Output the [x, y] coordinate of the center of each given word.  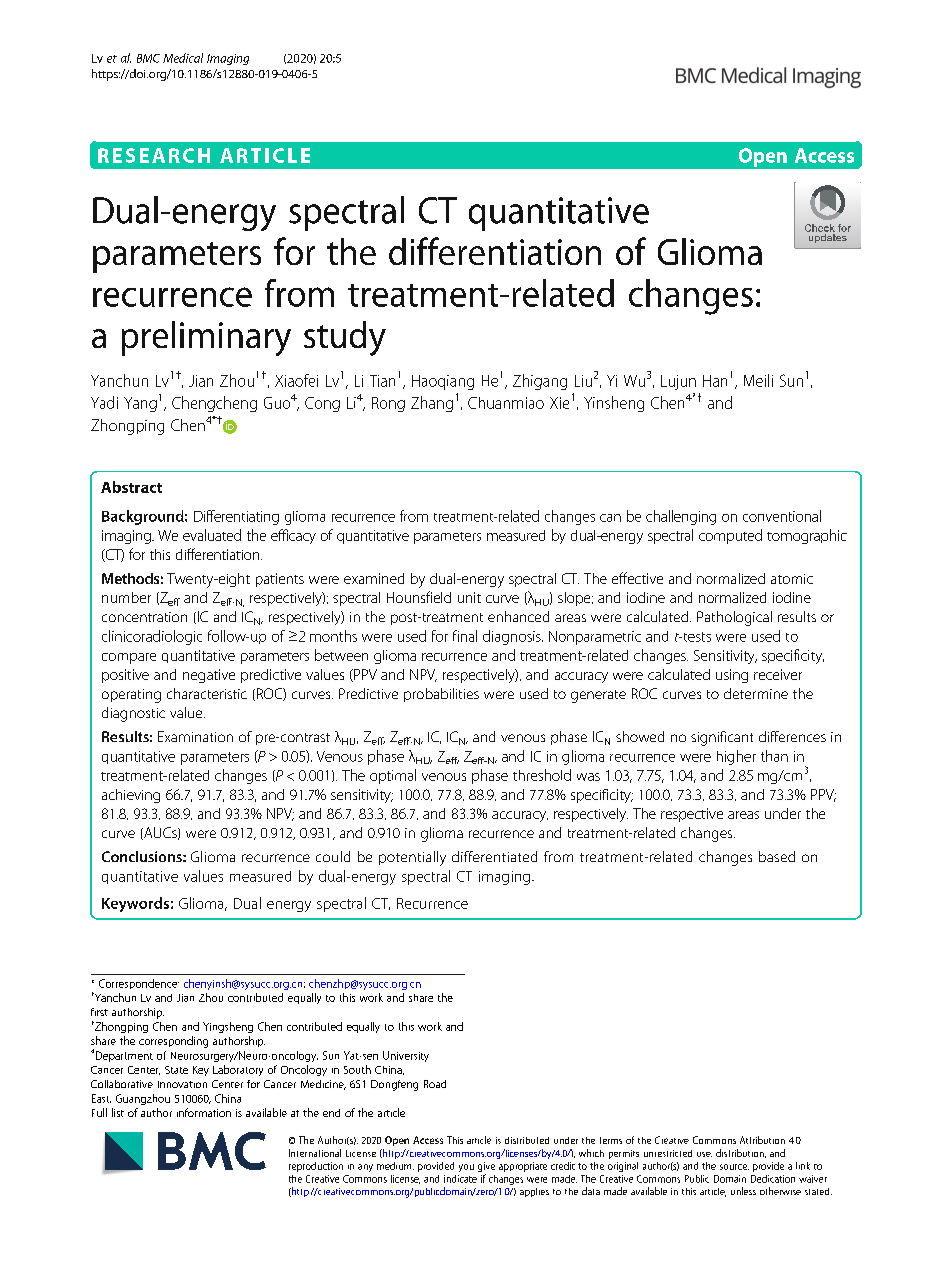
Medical [183, 58]
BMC [148, 58]
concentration [144, 617]
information [204, 1112]
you [466, 1168]
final [465, 636]
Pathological [734, 618]
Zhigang [540, 382]
